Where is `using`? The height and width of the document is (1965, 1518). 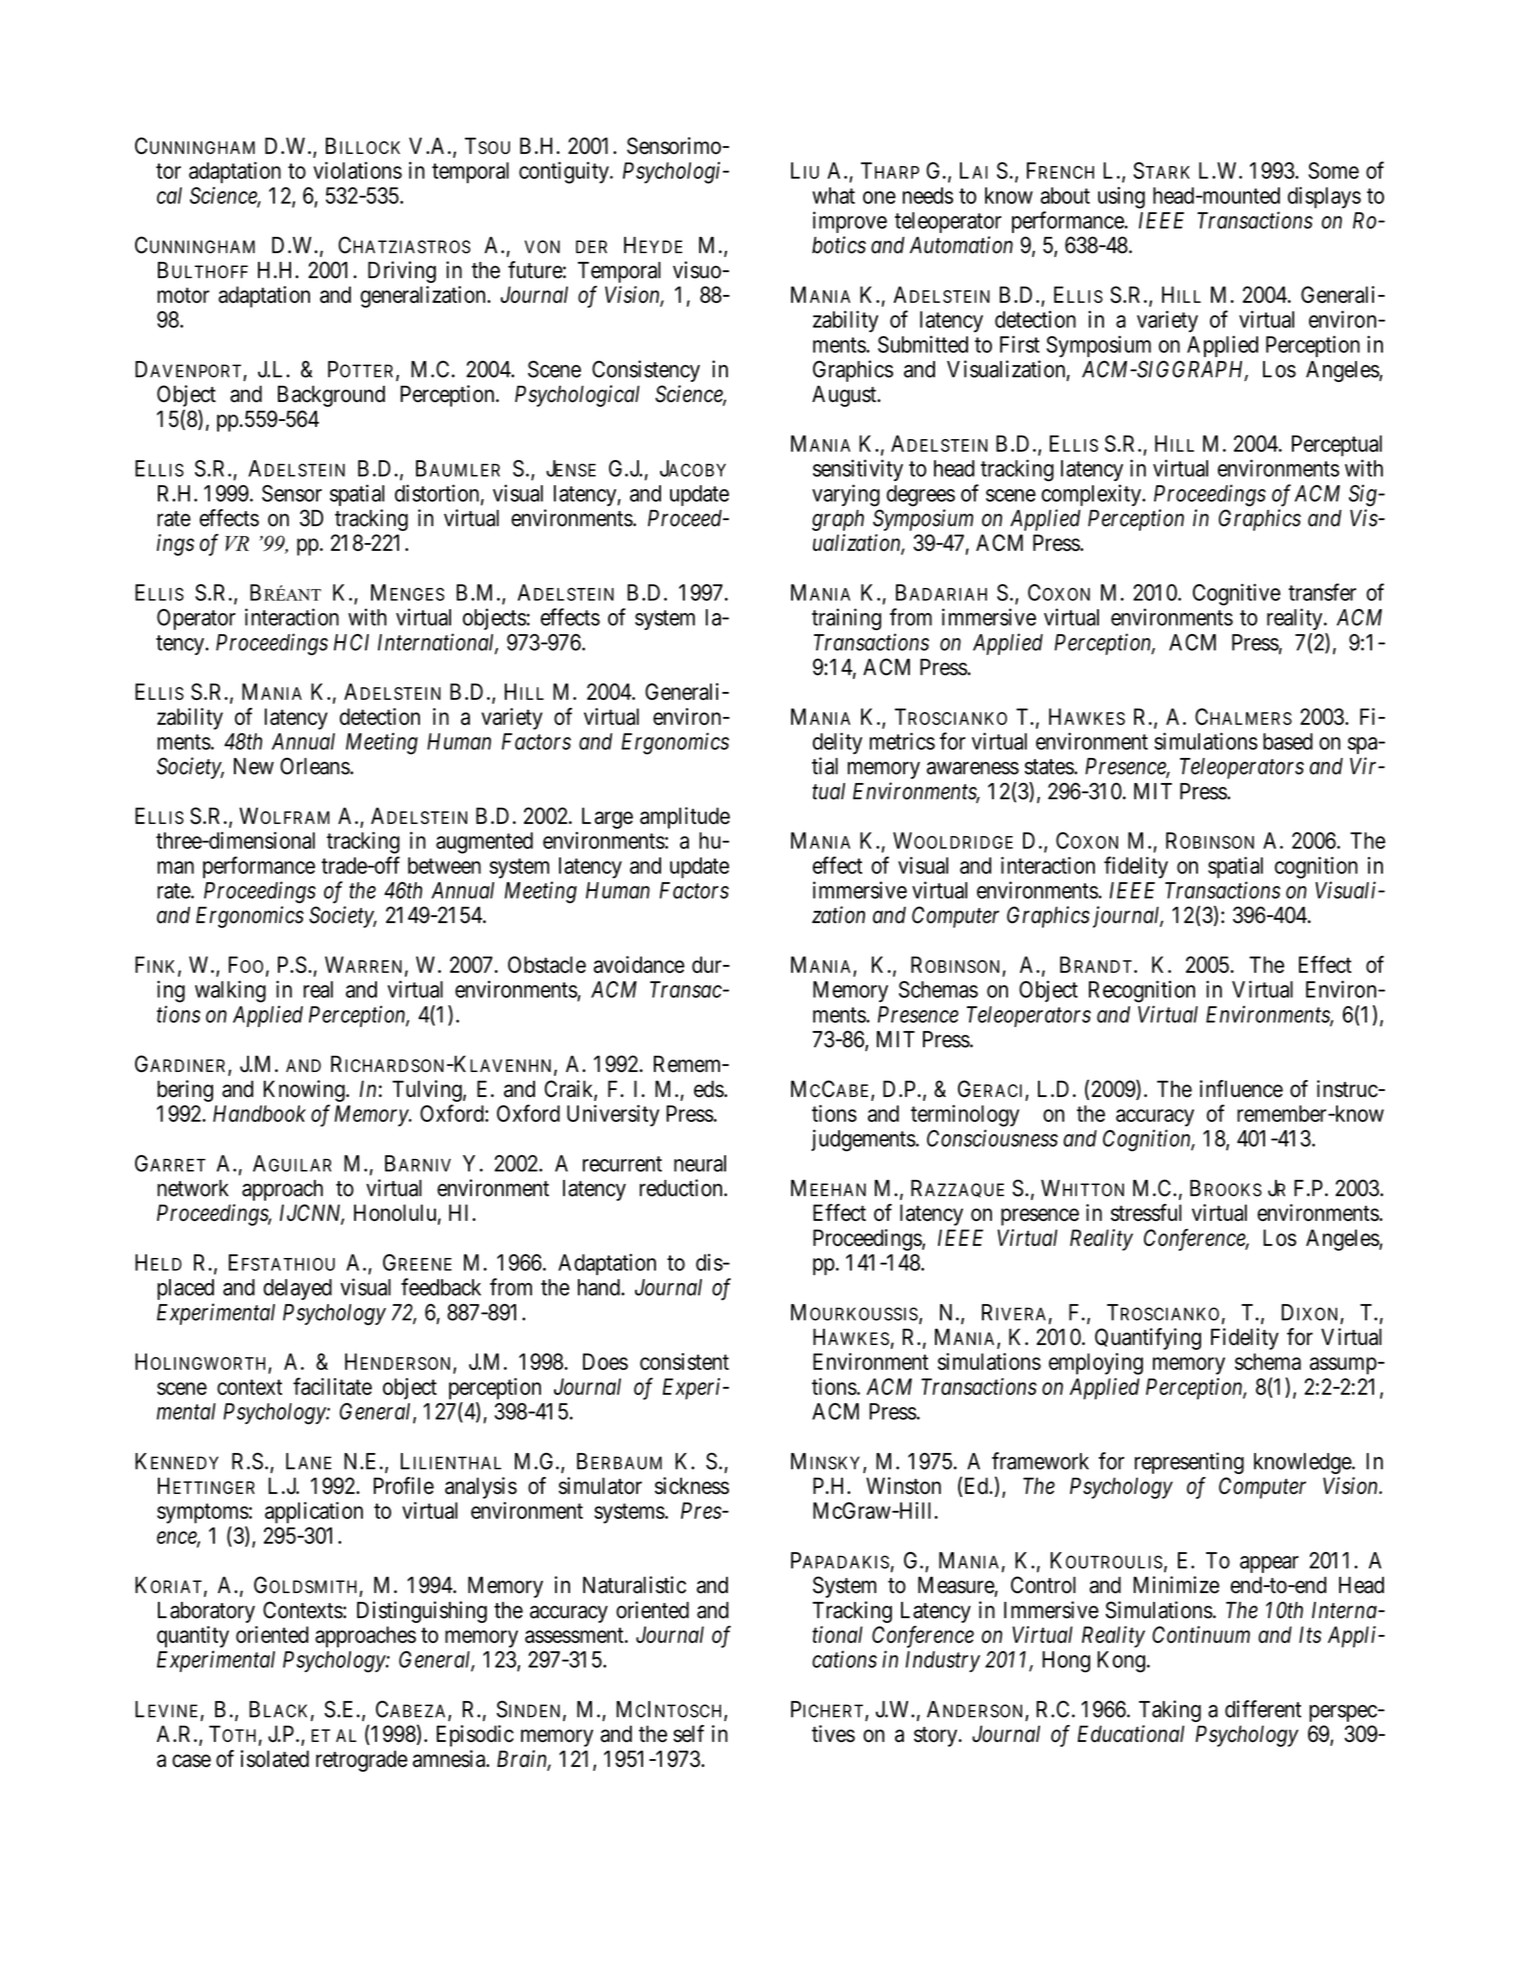 using is located at coordinates (1121, 198).
